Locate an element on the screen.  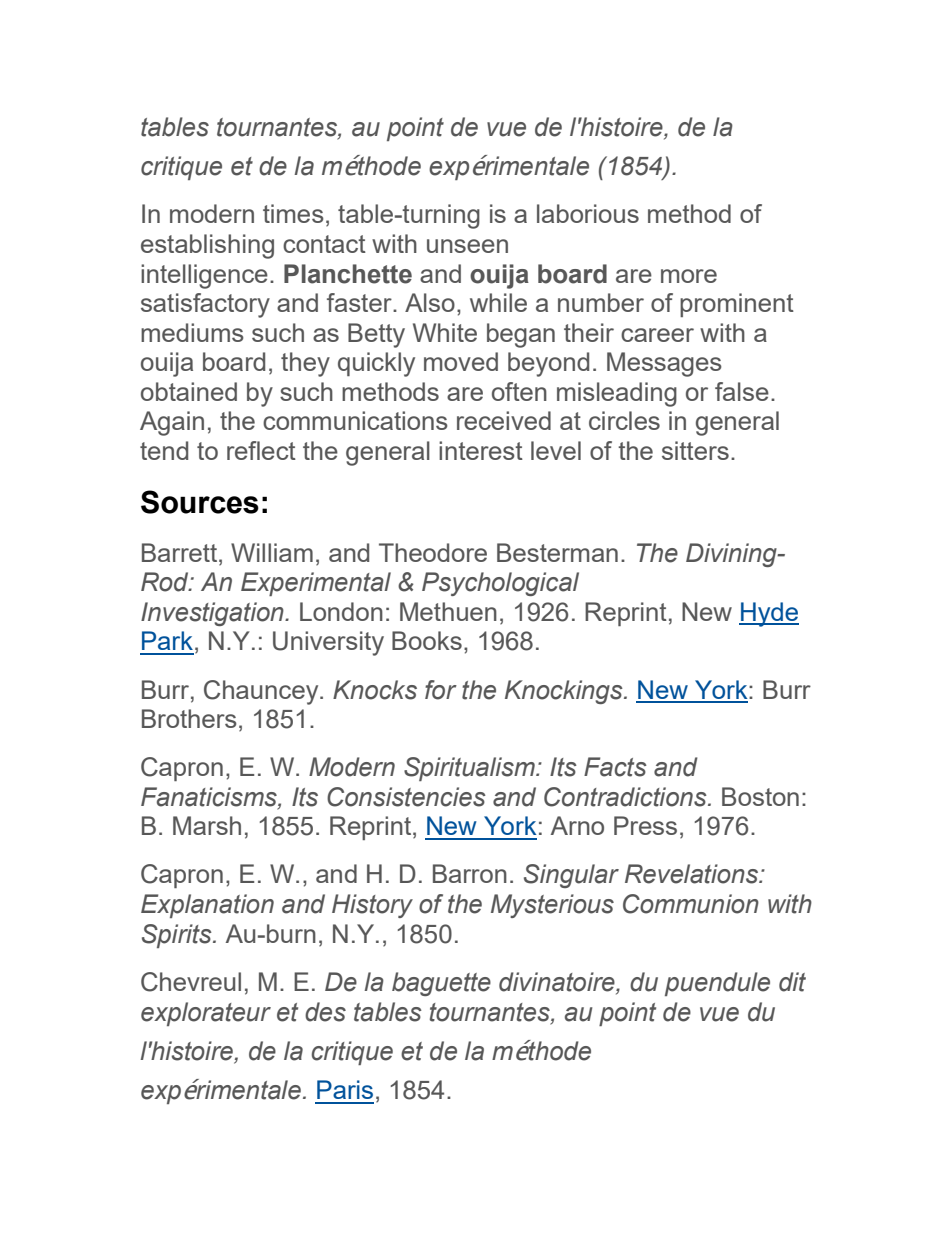
unseen is located at coordinates (467, 246).
